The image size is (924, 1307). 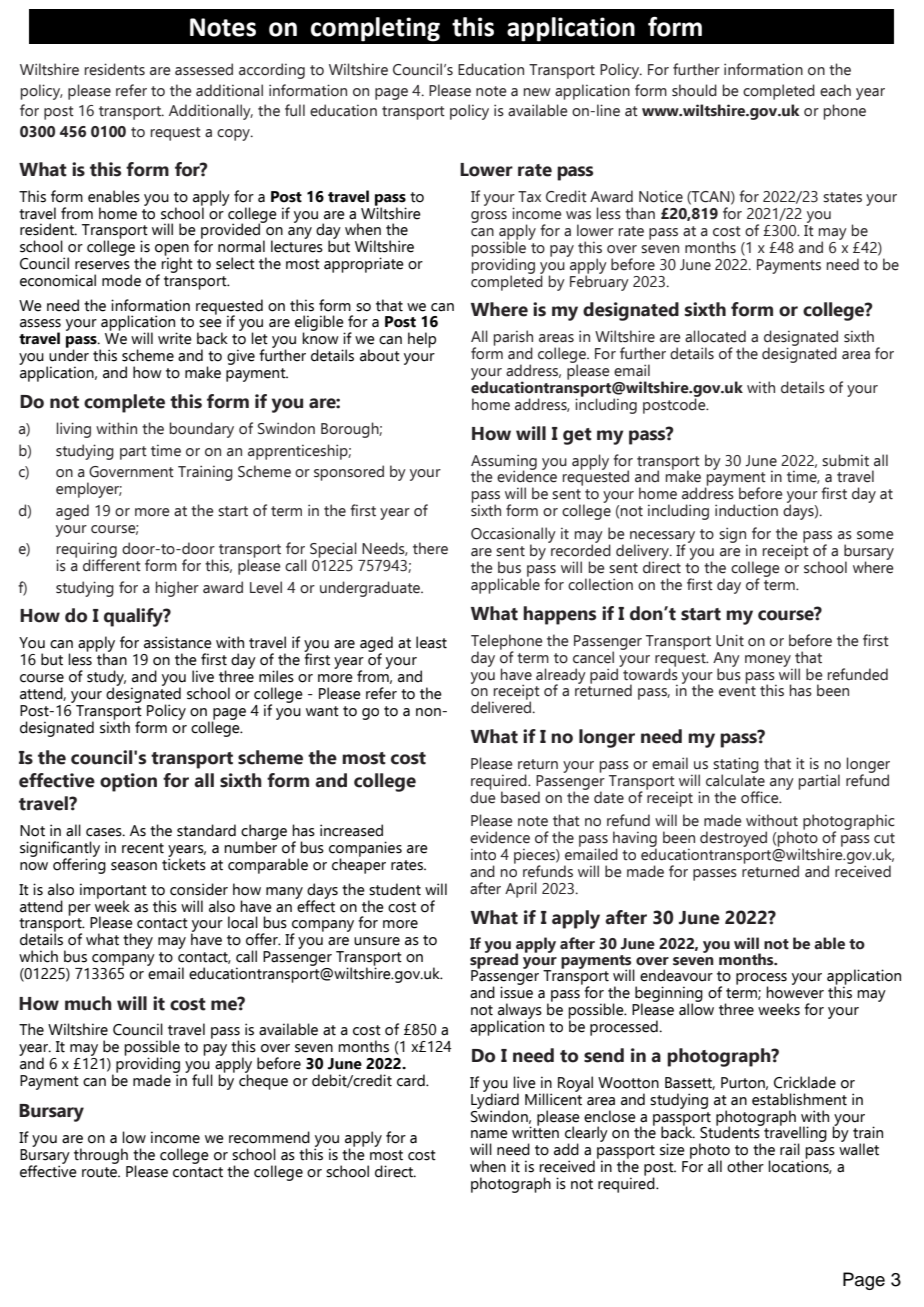 What do you see at coordinates (272, 71) in the screenshot?
I see `according` at bounding box center [272, 71].
